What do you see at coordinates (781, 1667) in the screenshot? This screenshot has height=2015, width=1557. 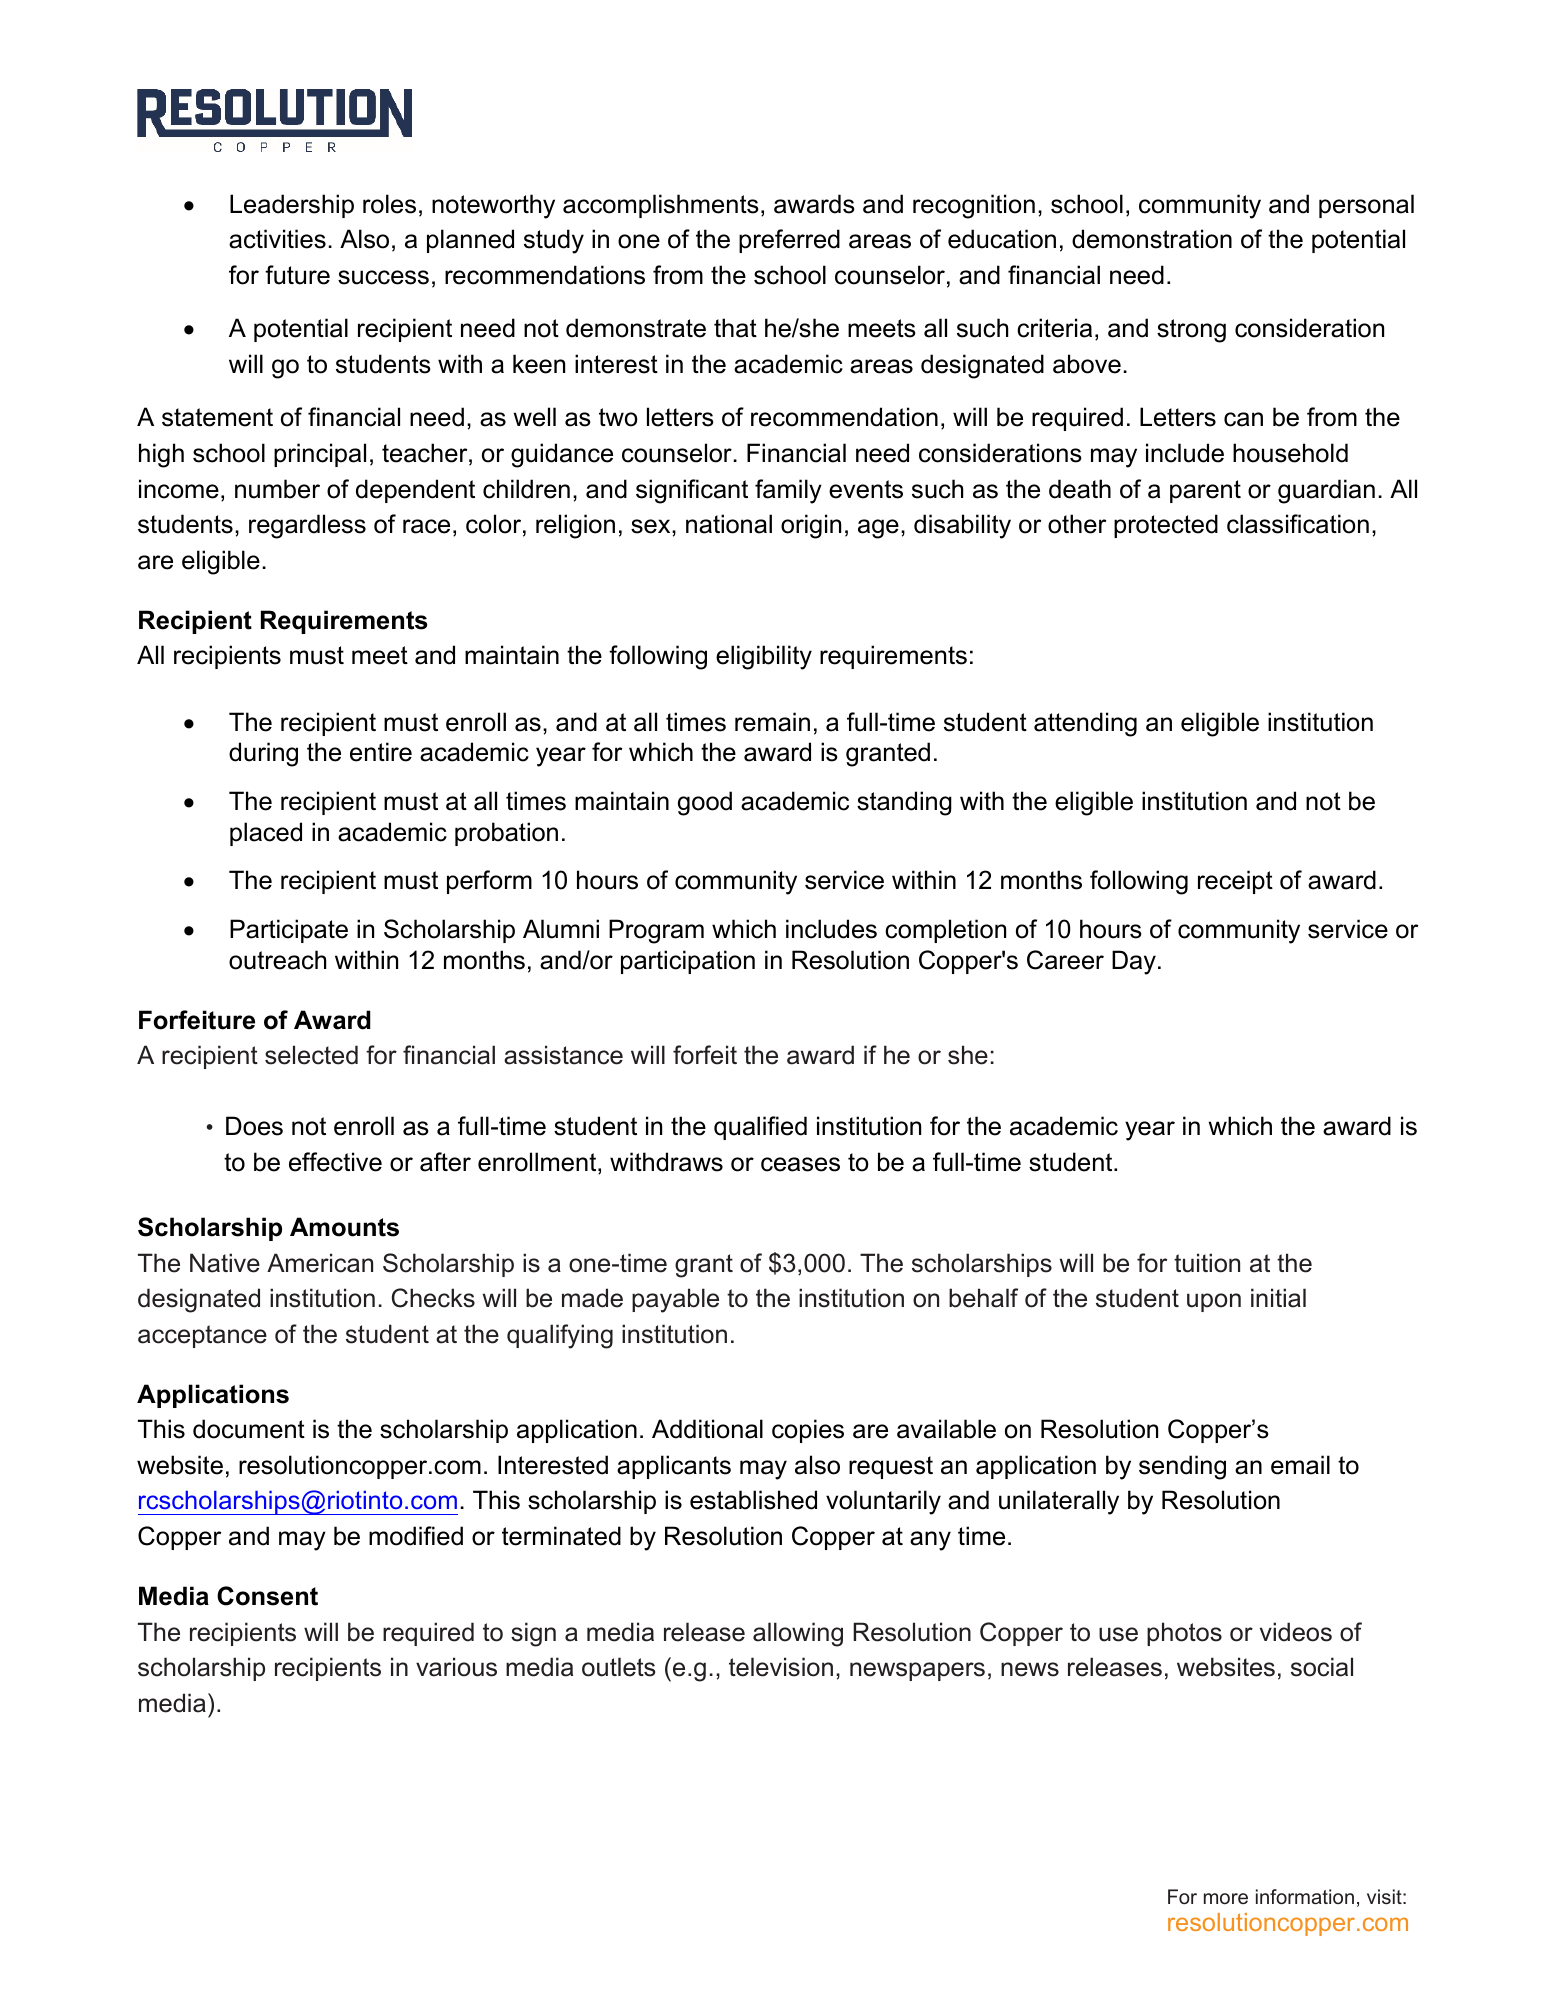 I see `television` at bounding box center [781, 1667].
